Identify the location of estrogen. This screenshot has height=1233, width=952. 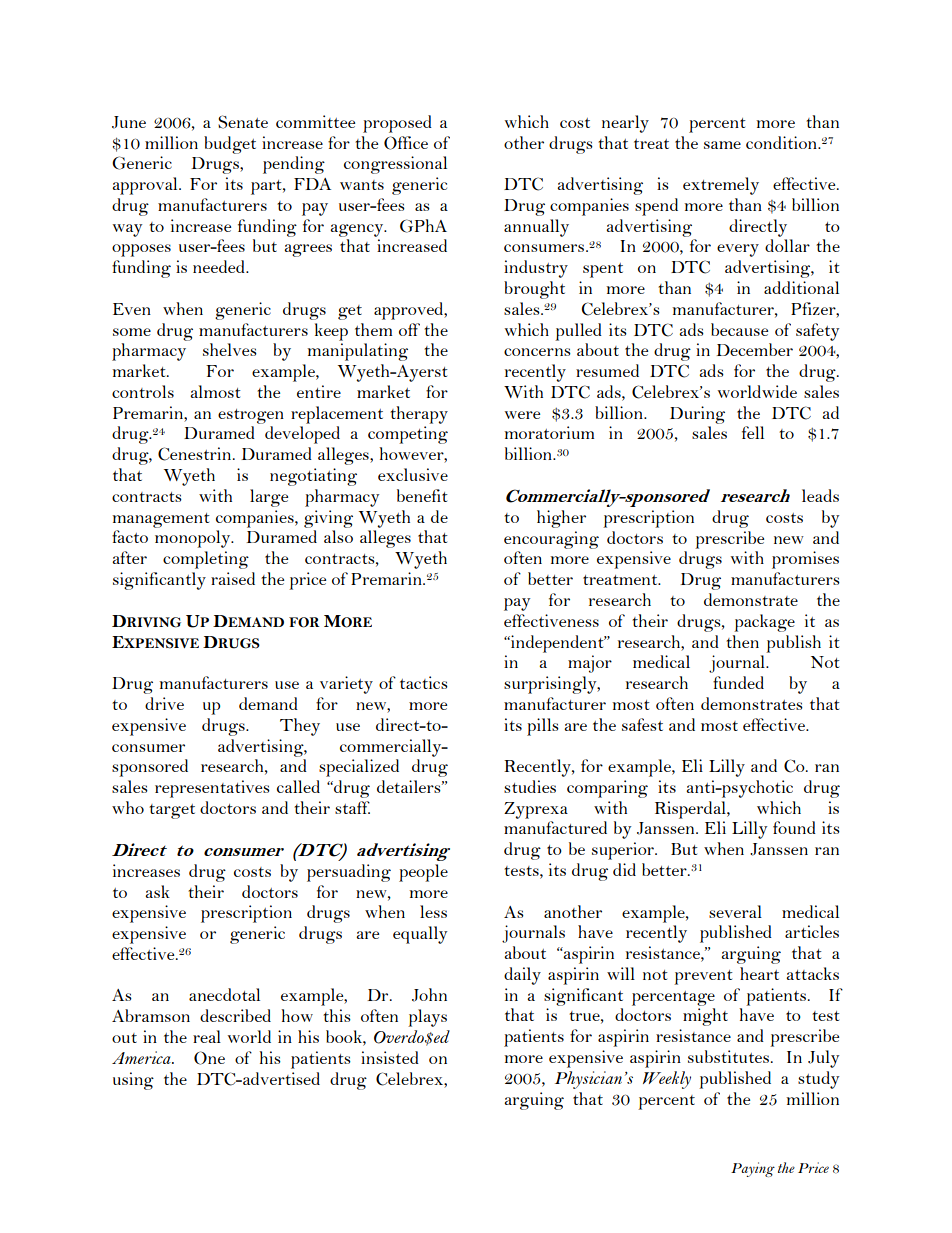
(251, 416).
